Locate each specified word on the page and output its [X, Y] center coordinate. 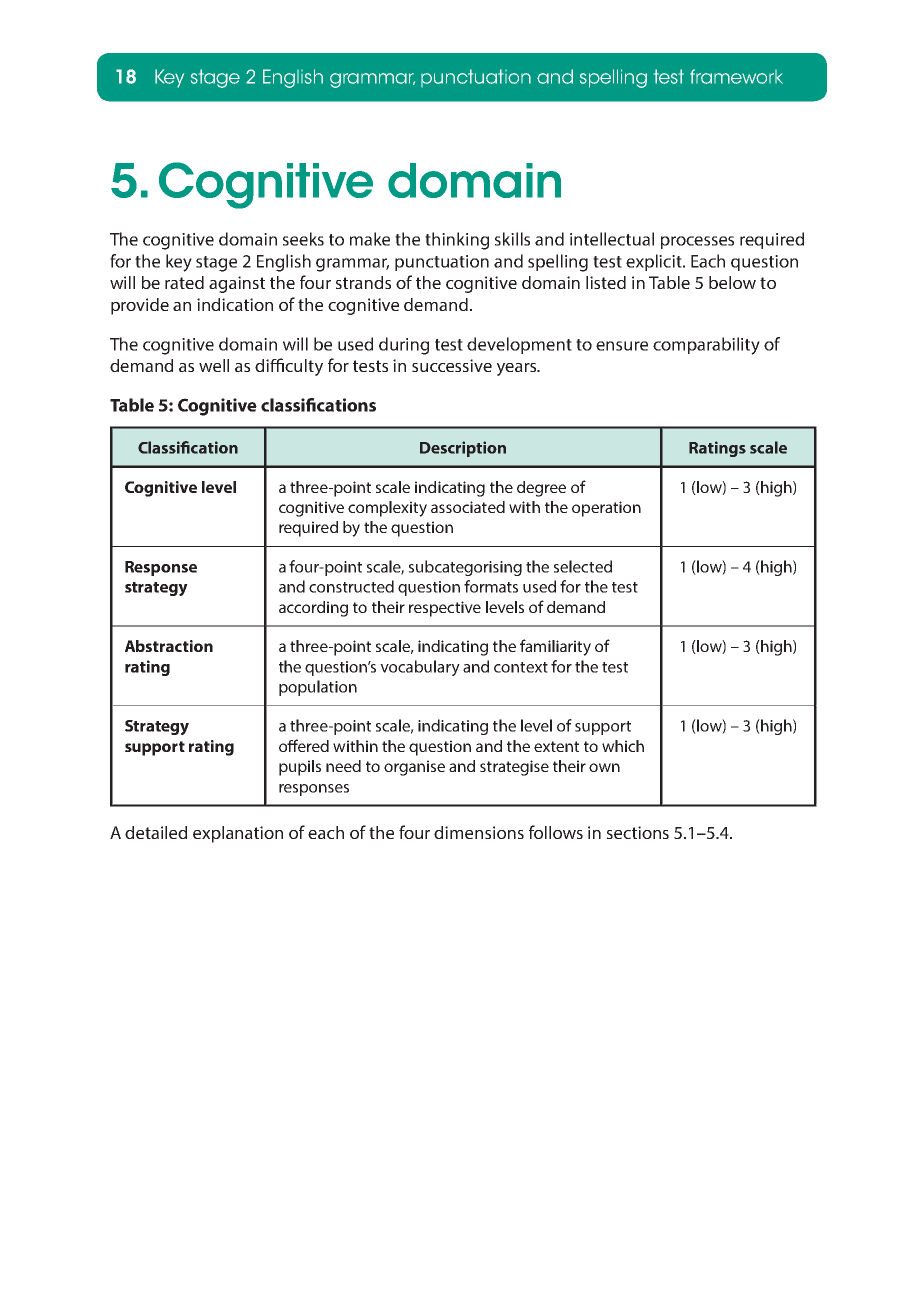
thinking [457, 241]
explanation [238, 834]
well [214, 365]
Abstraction [169, 646]
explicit [655, 262]
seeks [303, 239]
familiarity [555, 647]
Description [463, 449]
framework [736, 76]
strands [363, 282]
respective [445, 609]
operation [606, 509]
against [237, 284]
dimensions [479, 832]
